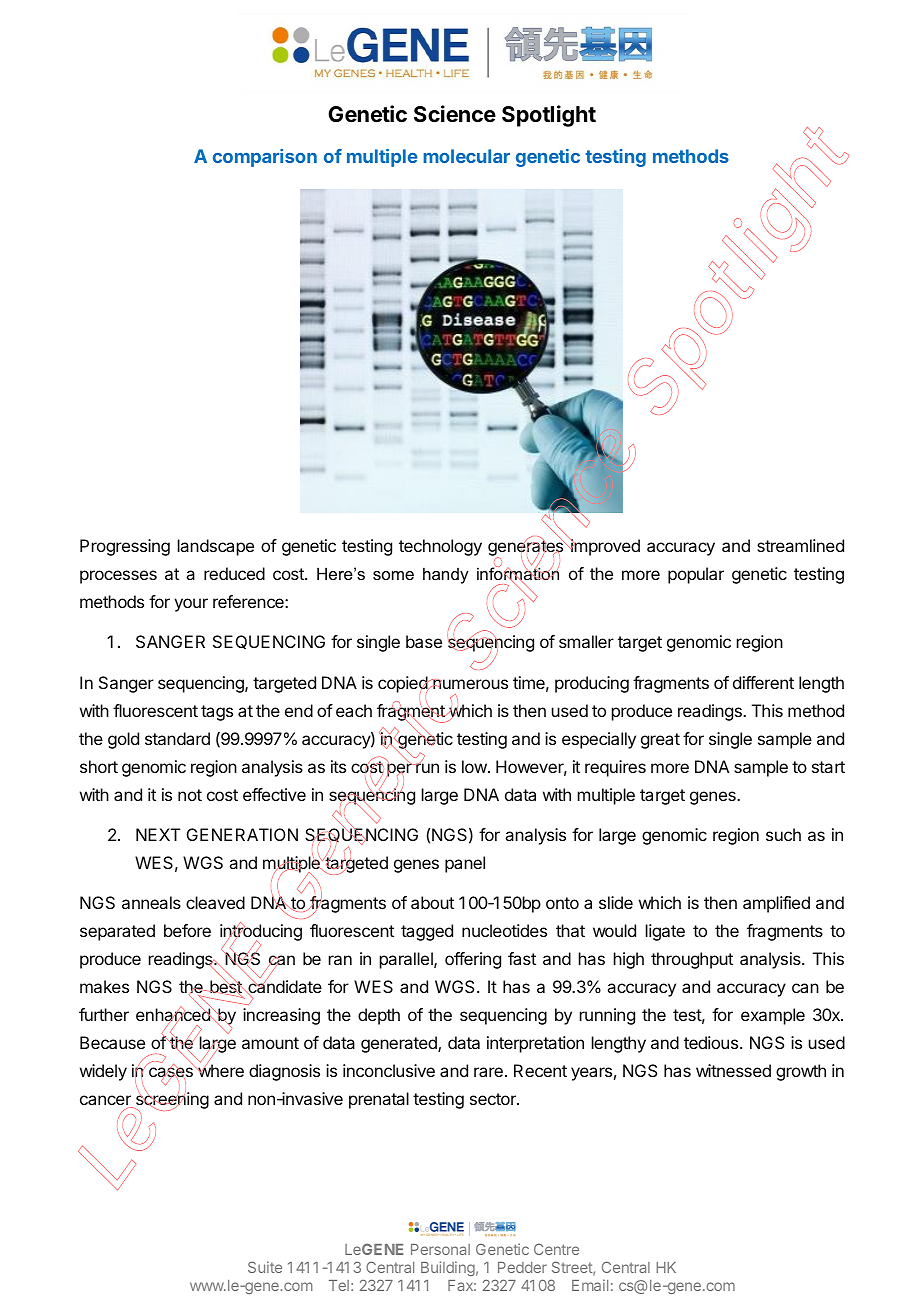  Describe the element at coordinates (440, 1249) in the image. I see `Personal` at that location.
